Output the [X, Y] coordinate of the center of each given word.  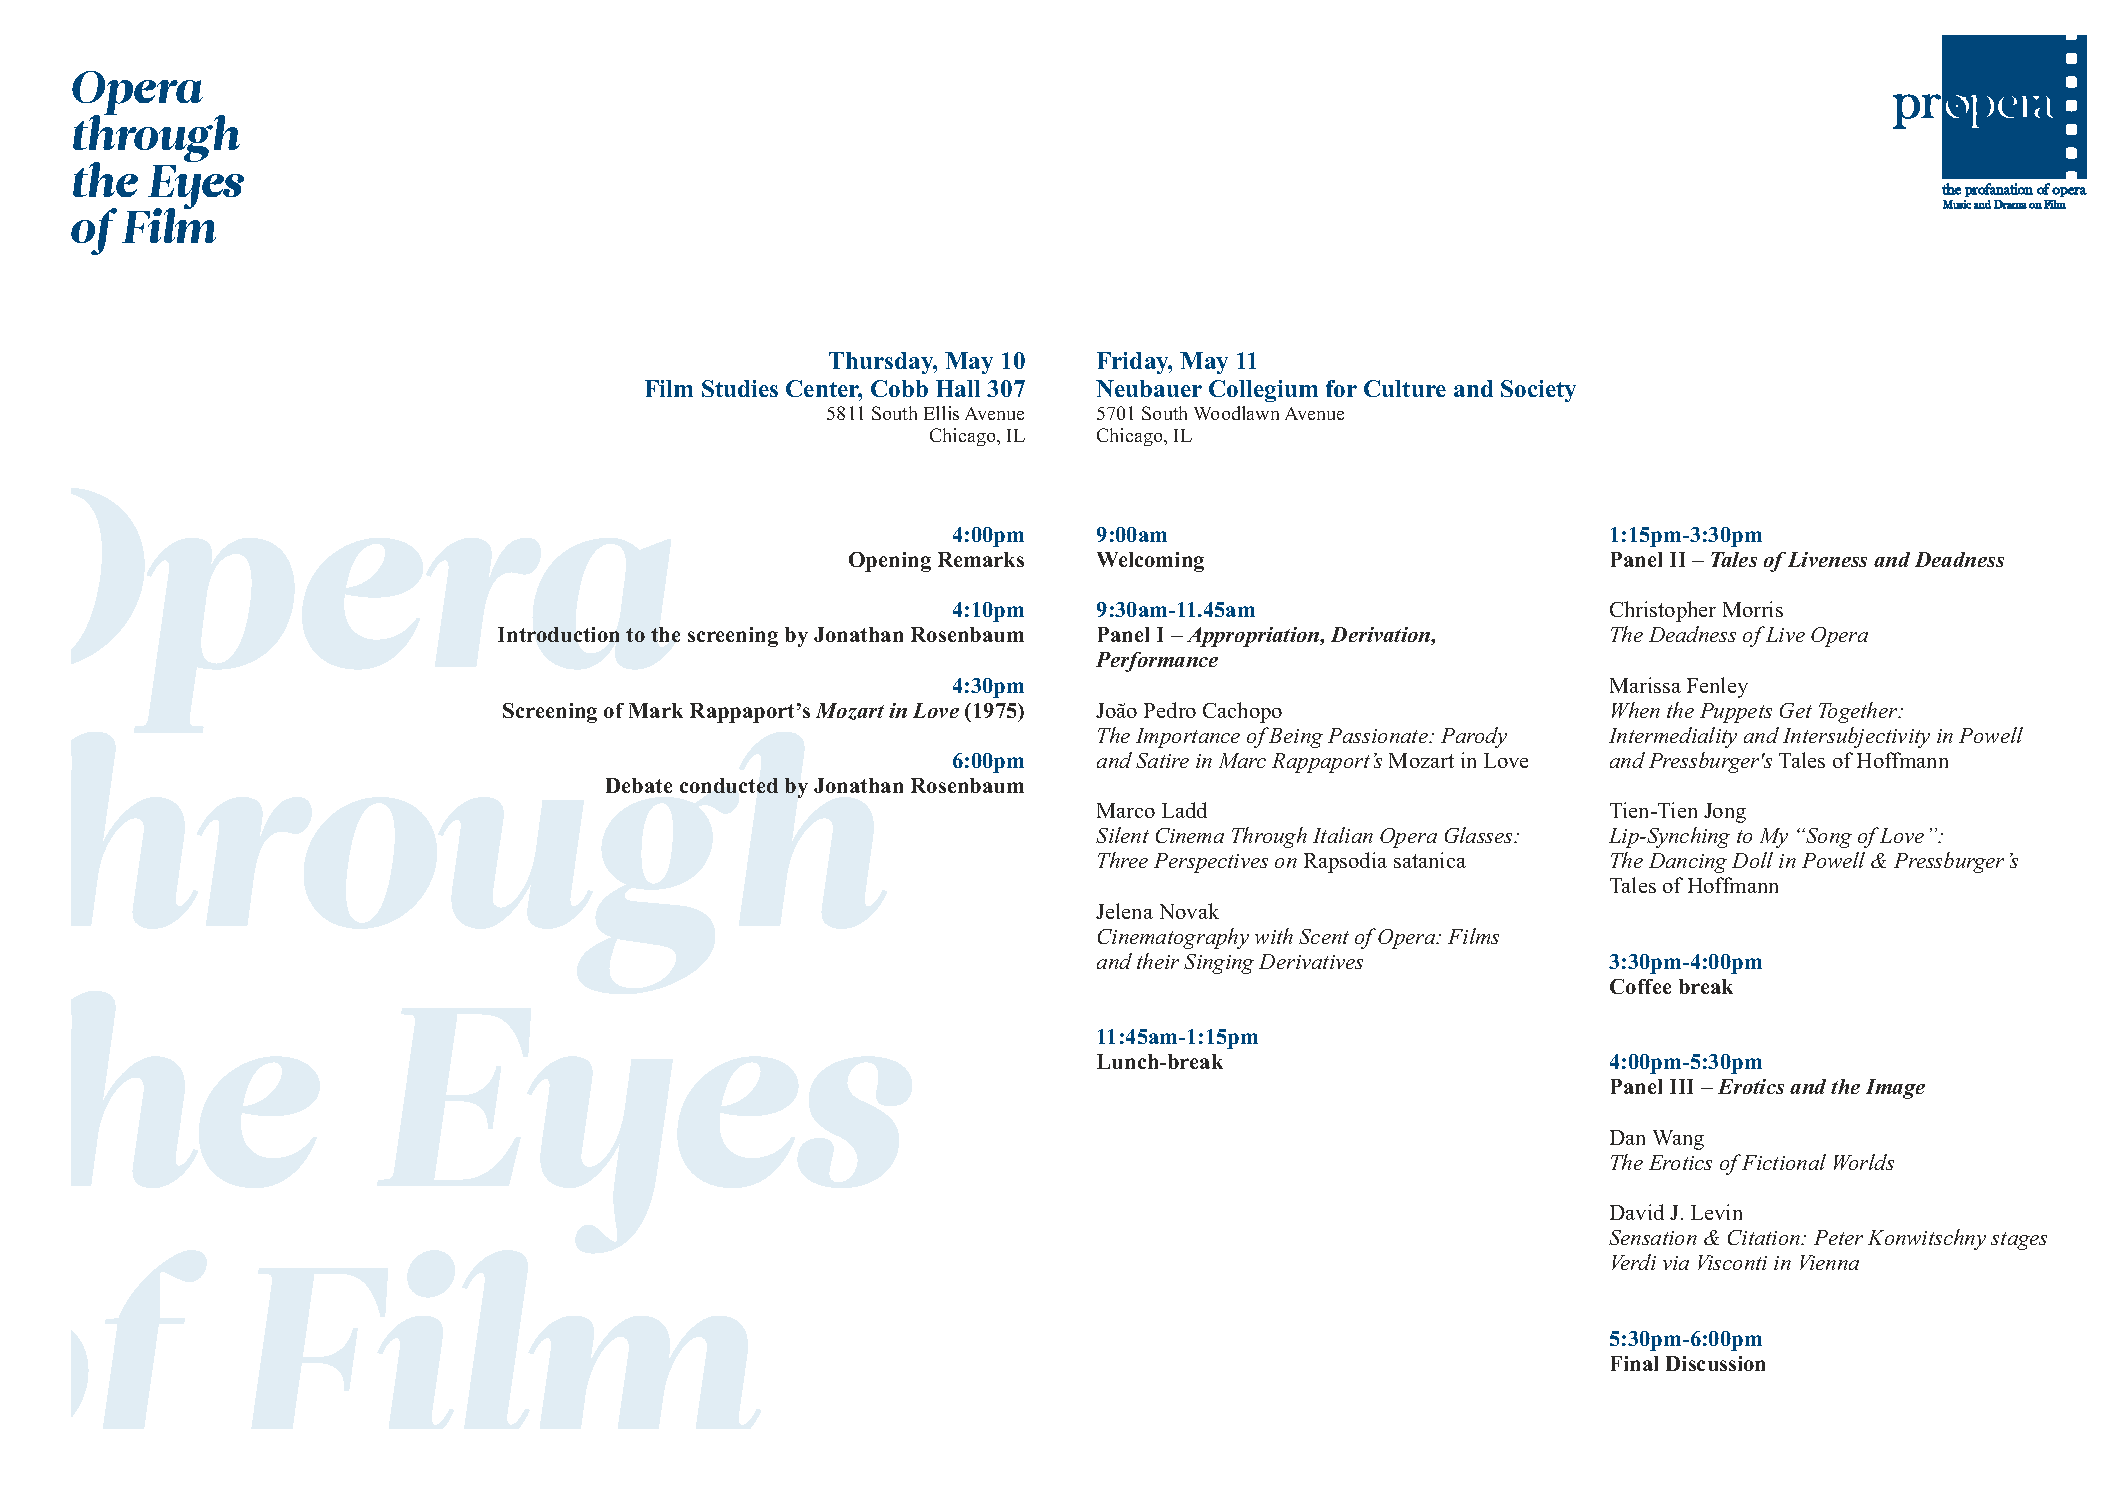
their [1158, 961]
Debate [639, 785]
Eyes [195, 189]
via [1676, 1263]
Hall [958, 388]
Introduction [558, 634]
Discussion [1715, 1363]
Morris [1753, 609]
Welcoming [1150, 562]
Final [1634, 1363]
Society [1538, 391]
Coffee [1640, 986]
